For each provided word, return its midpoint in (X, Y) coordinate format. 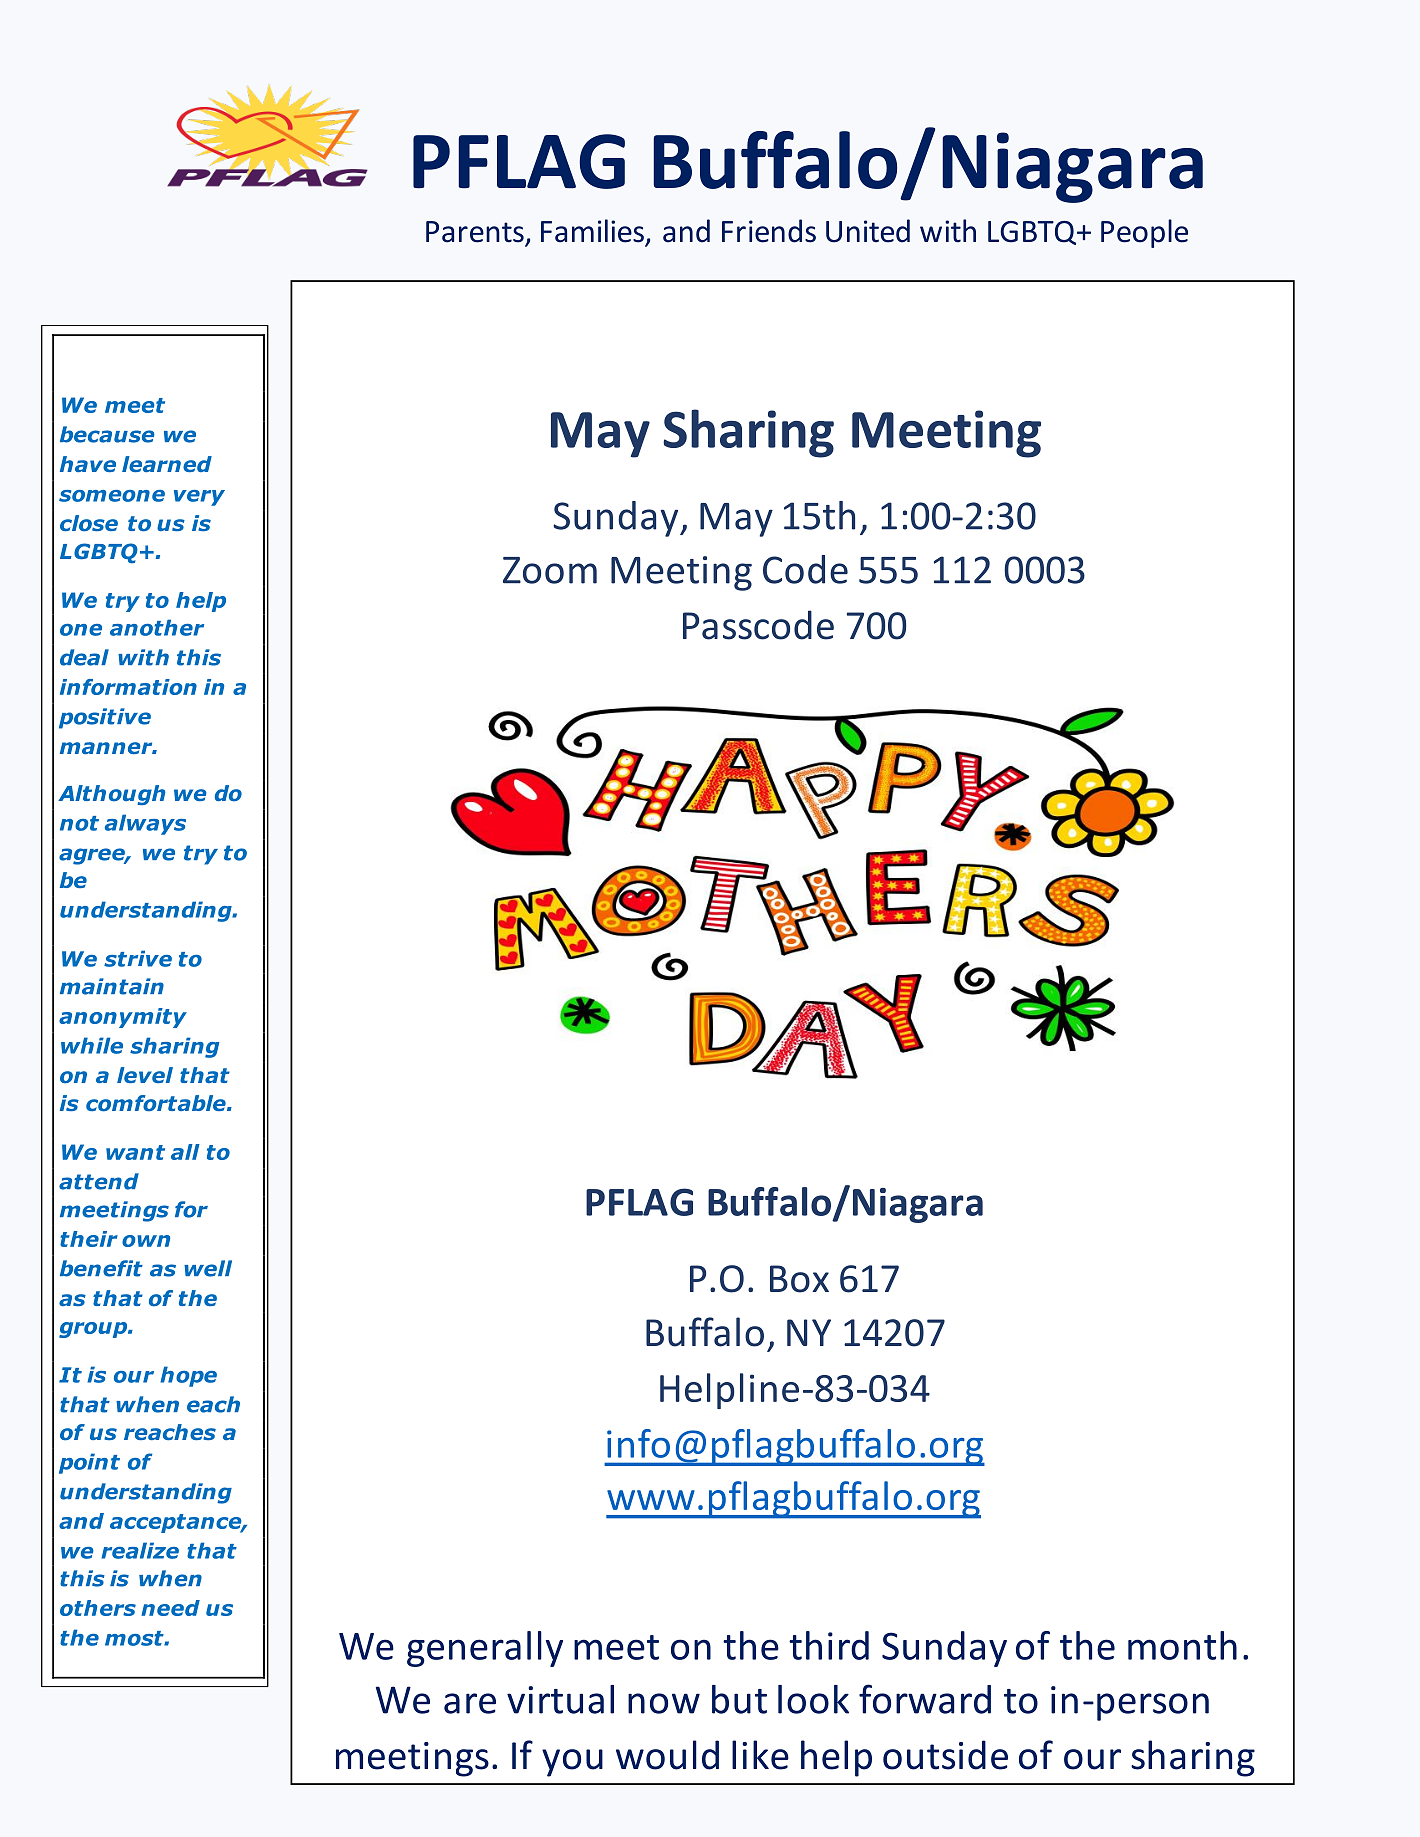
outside (945, 1755)
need (170, 1608)
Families (592, 231)
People (1144, 233)
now (664, 1703)
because (107, 434)
